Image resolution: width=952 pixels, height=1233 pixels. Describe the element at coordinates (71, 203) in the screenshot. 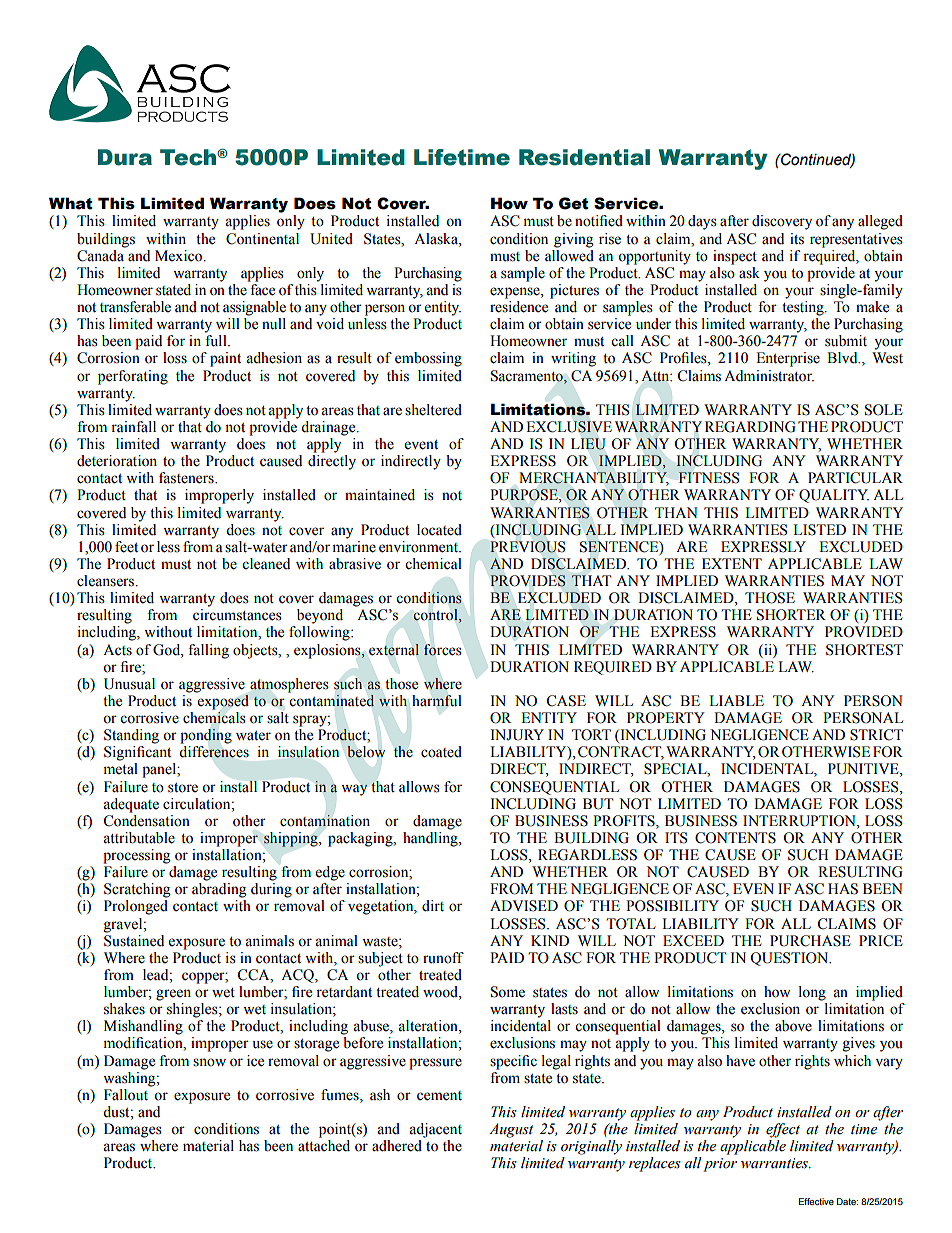

I see `What` at that location.
